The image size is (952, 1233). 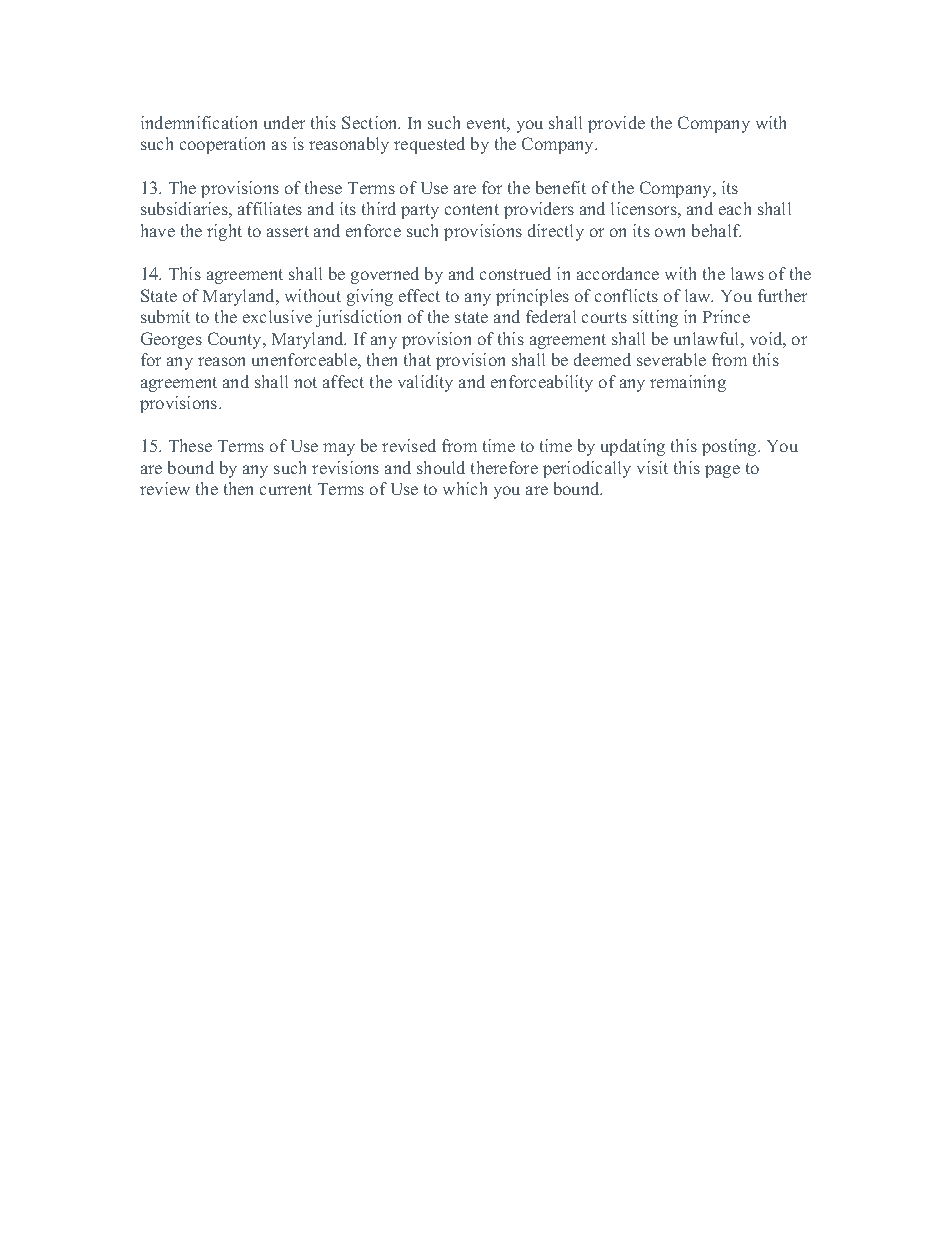 I want to click on Prince, so click(x=726, y=316).
